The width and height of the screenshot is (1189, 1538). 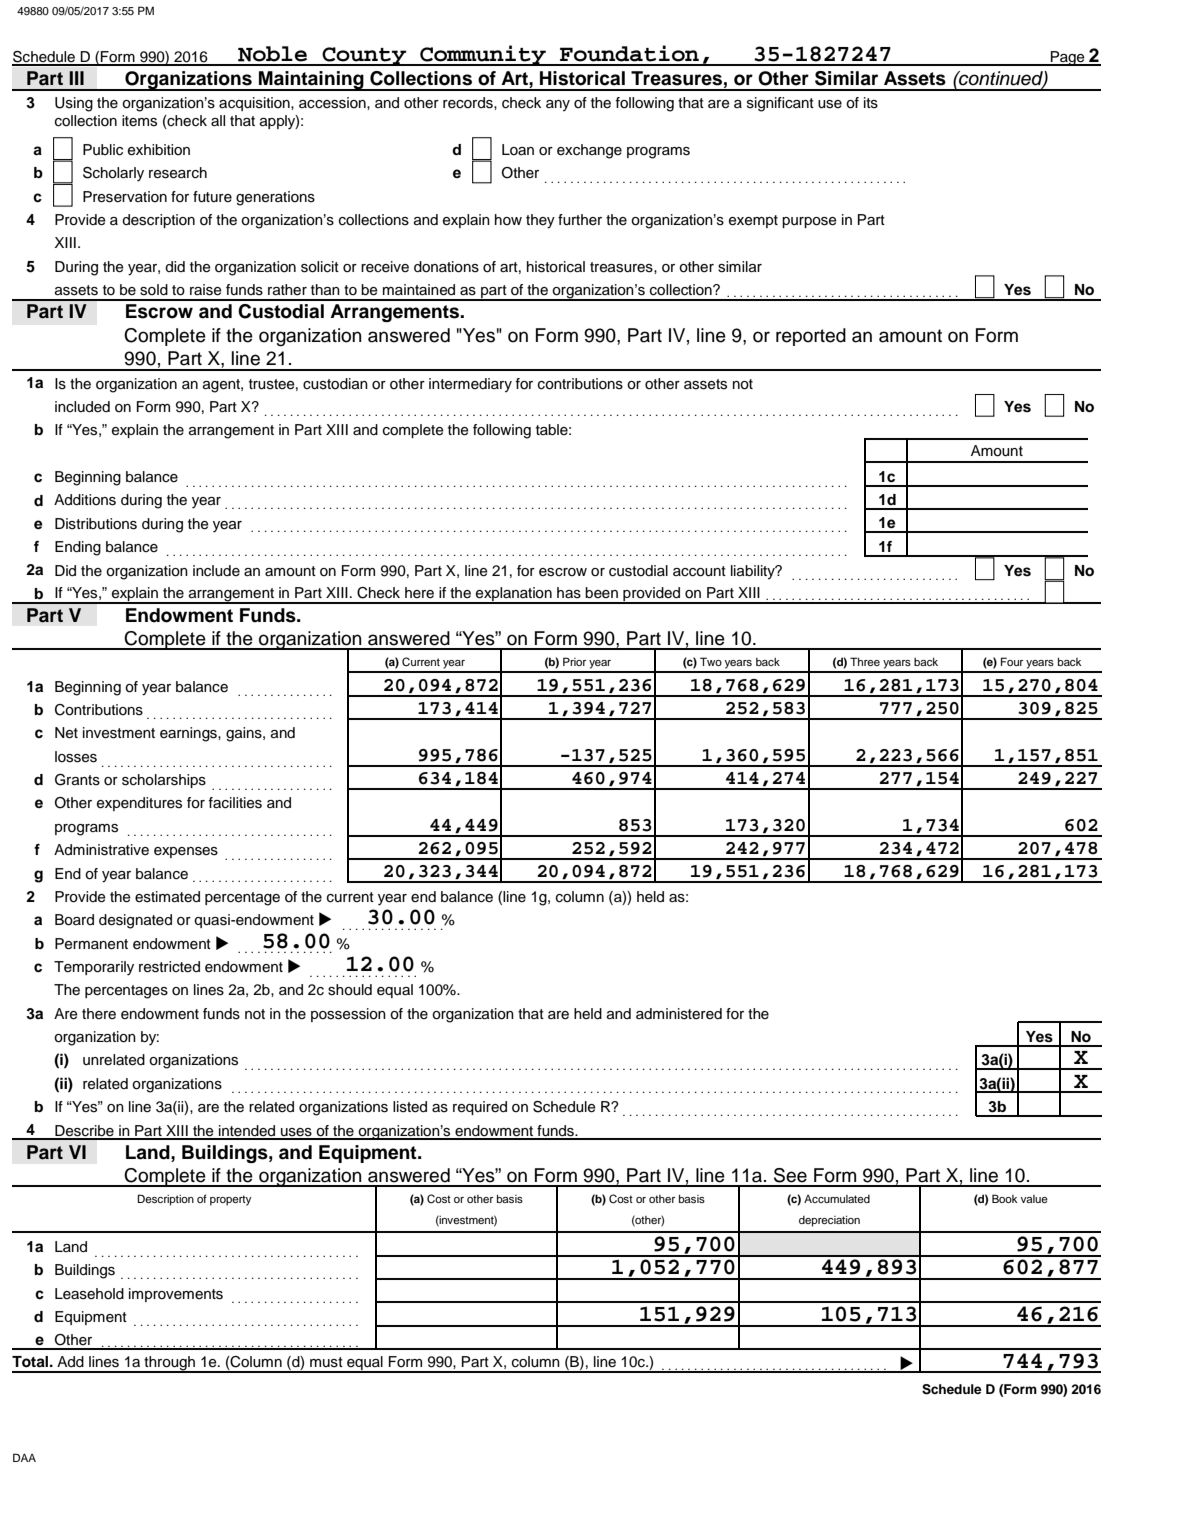 What do you see at coordinates (574, 661) in the screenshot?
I see `Prior` at bounding box center [574, 661].
